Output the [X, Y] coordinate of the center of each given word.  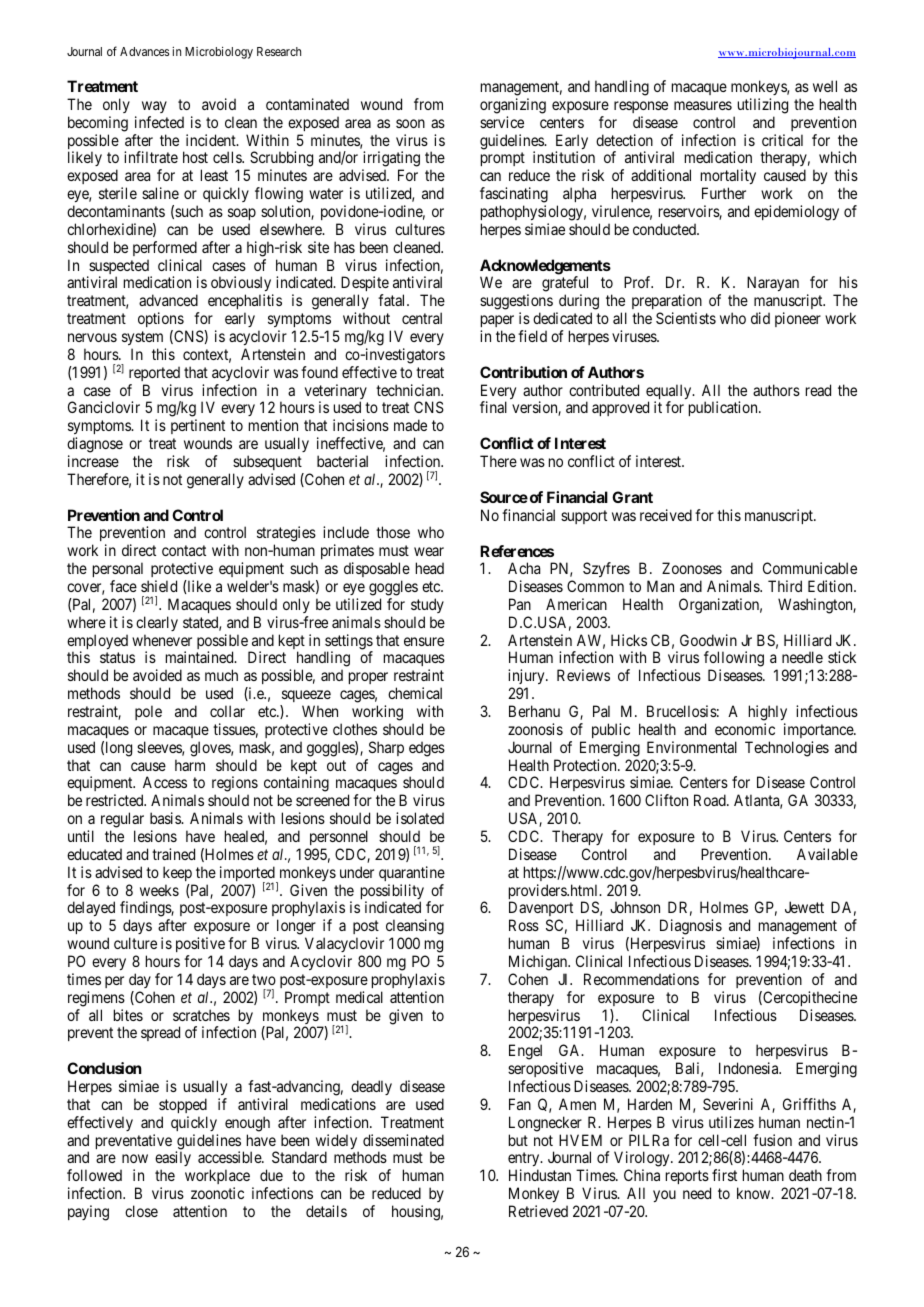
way [154, 107]
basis [166, 818]
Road [711, 800]
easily [173, 1160]
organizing [513, 106]
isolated [420, 818]
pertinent [198, 428]
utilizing [763, 106]
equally [670, 393]
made [410, 425]
